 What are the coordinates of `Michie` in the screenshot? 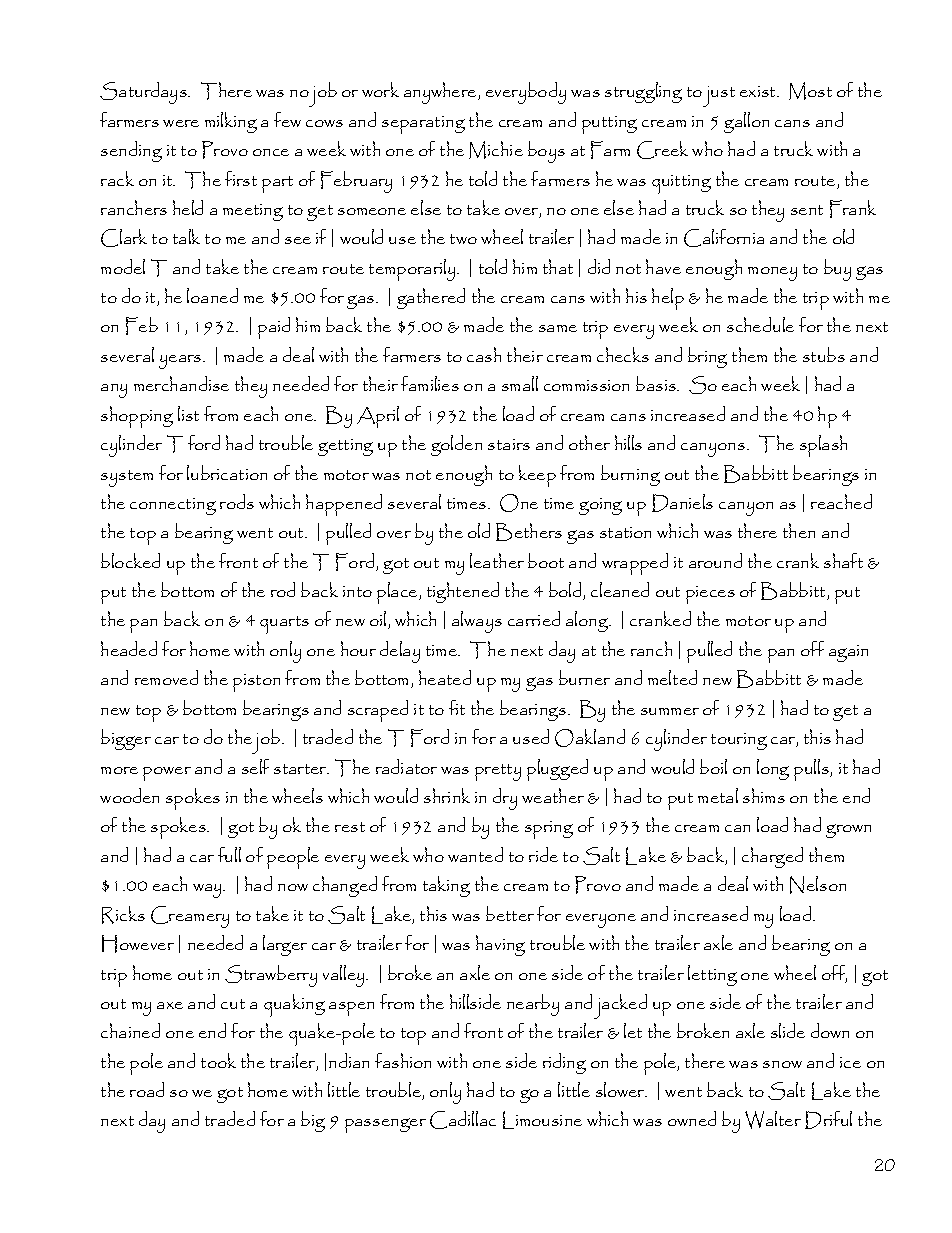 It's located at (496, 150).
